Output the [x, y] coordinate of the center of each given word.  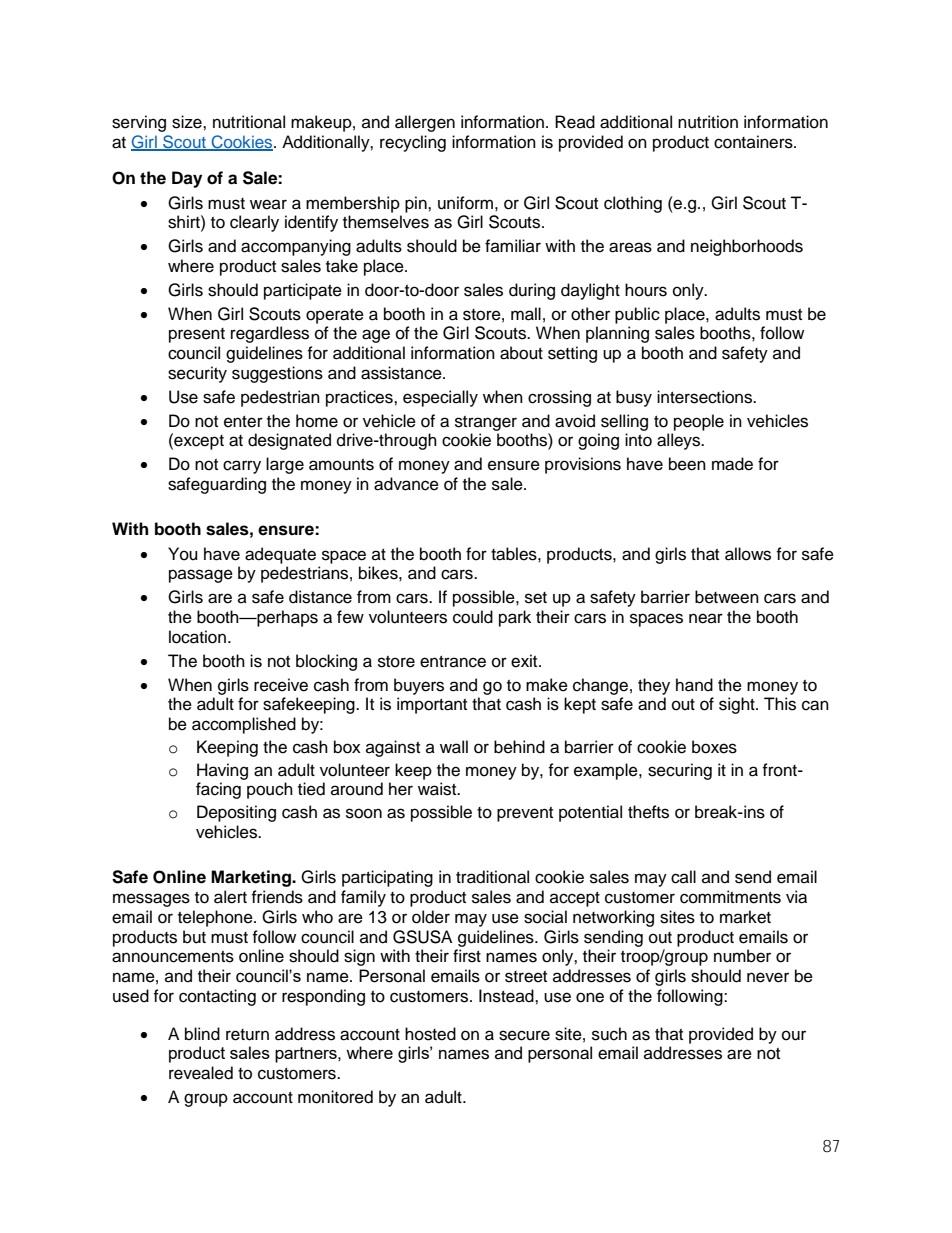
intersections [705, 397]
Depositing [236, 813]
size [188, 122]
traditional [492, 877]
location [197, 637]
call [683, 877]
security [197, 374]
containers [754, 142]
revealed [201, 1073]
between [727, 597]
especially [440, 398]
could [473, 617]
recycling [413, 143]
